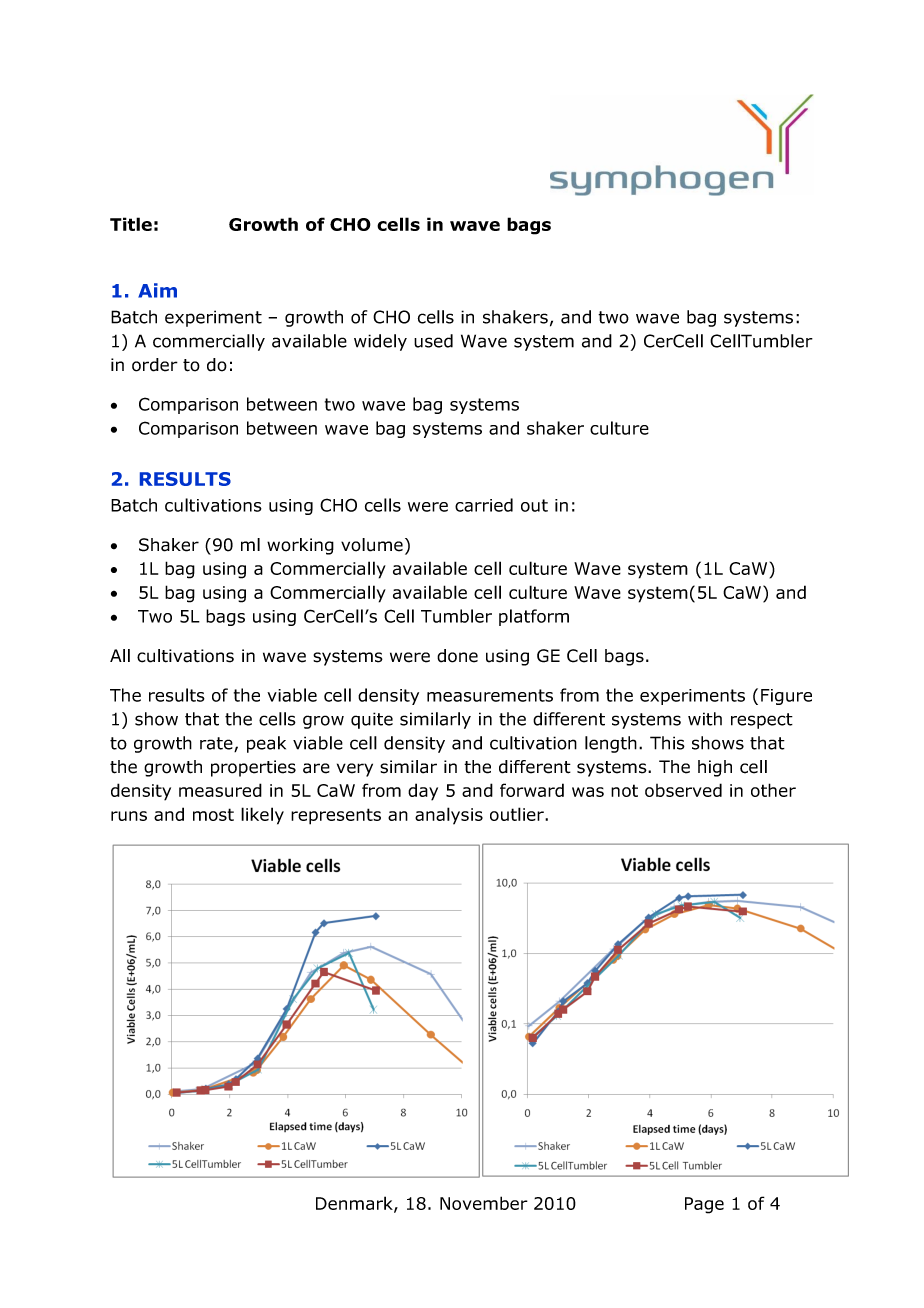 The image size is (924, 1308). Describe the element at coordinates (300, 546) in the image. I see `working` at that location.
